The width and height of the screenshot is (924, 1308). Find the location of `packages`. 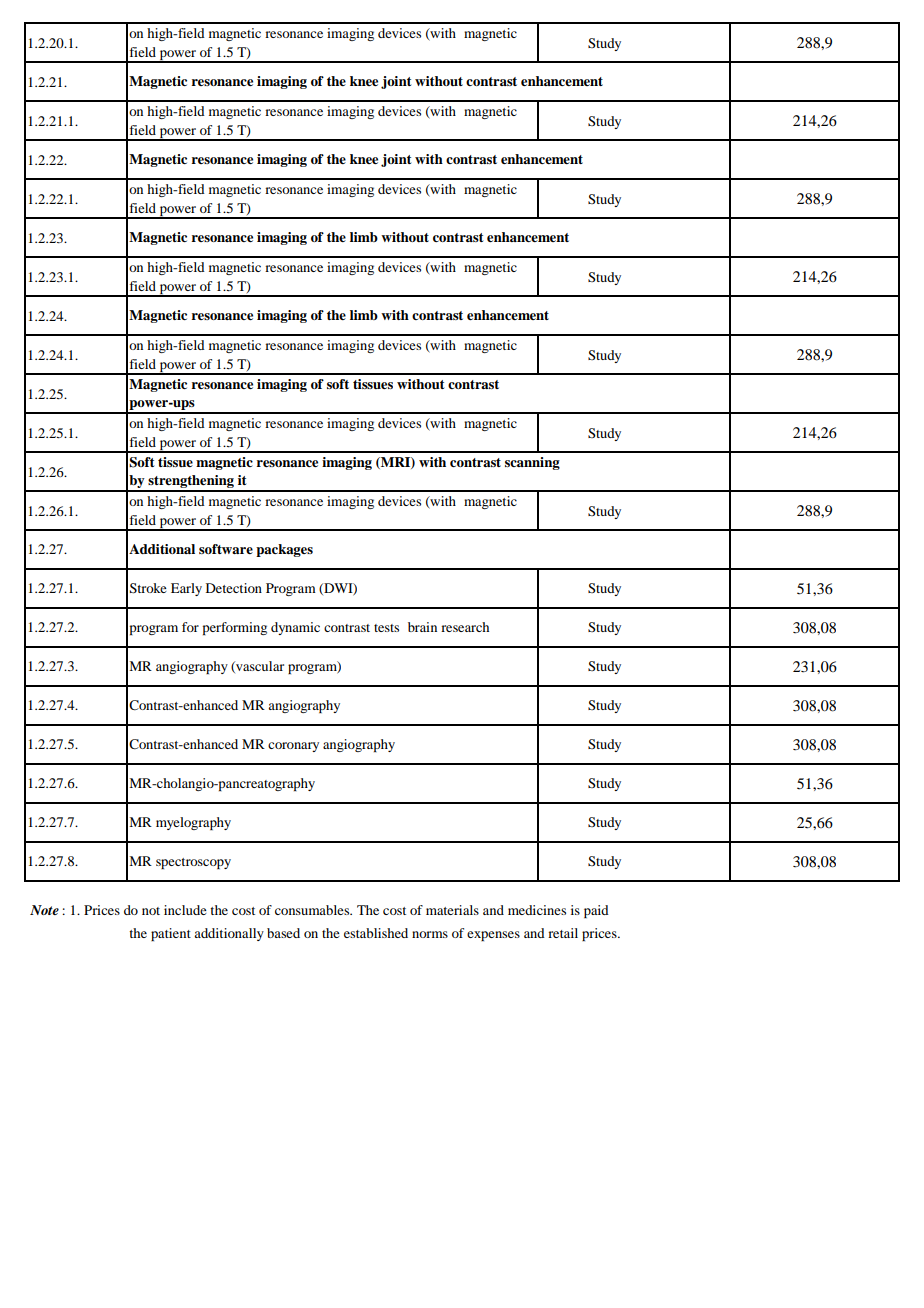

packages is located at coordinates (284, 550).
